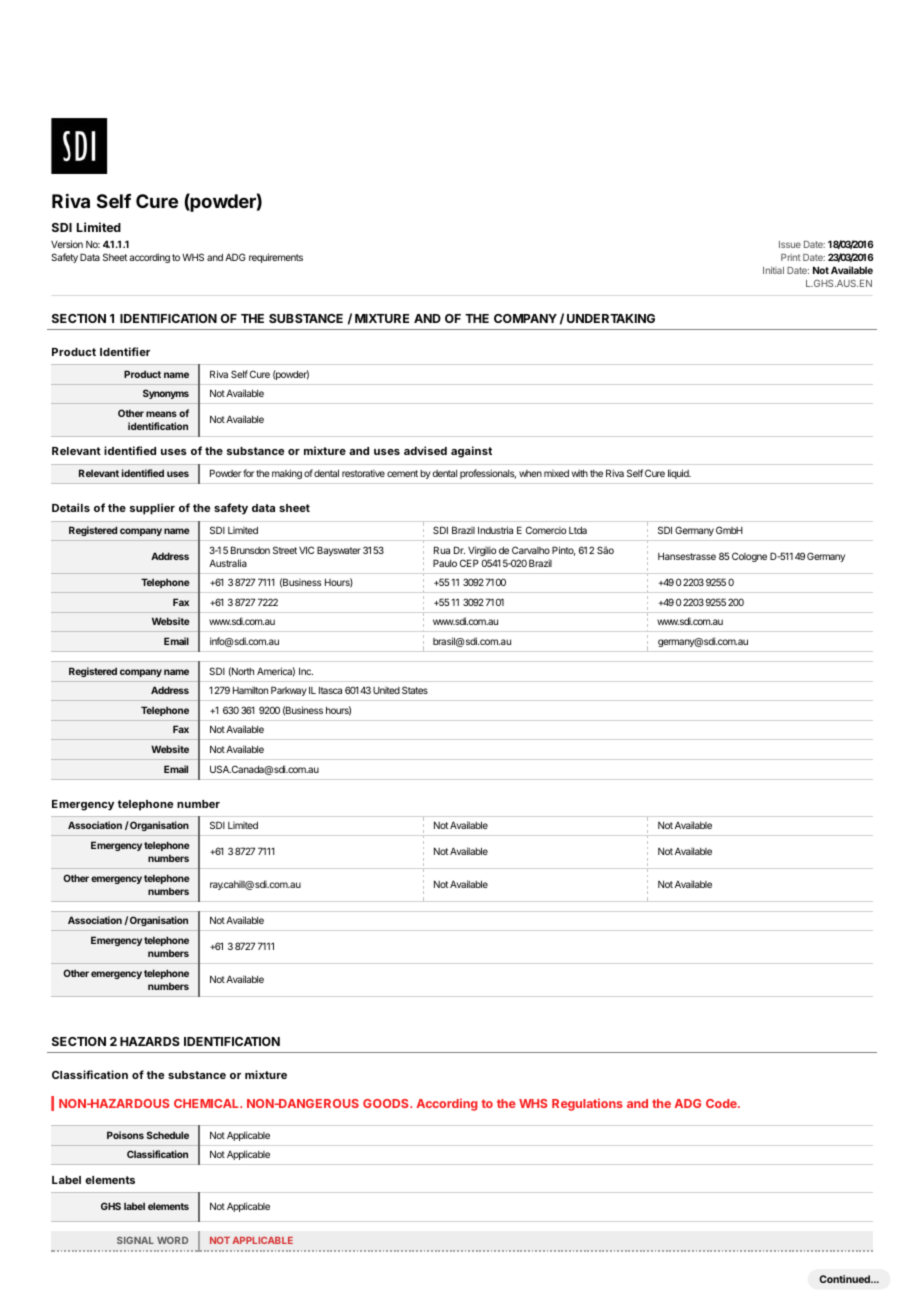  What do you see at coordinates (749, 557) in the screenshot?
I see `Cologne` at bounding box center [749, 557].
